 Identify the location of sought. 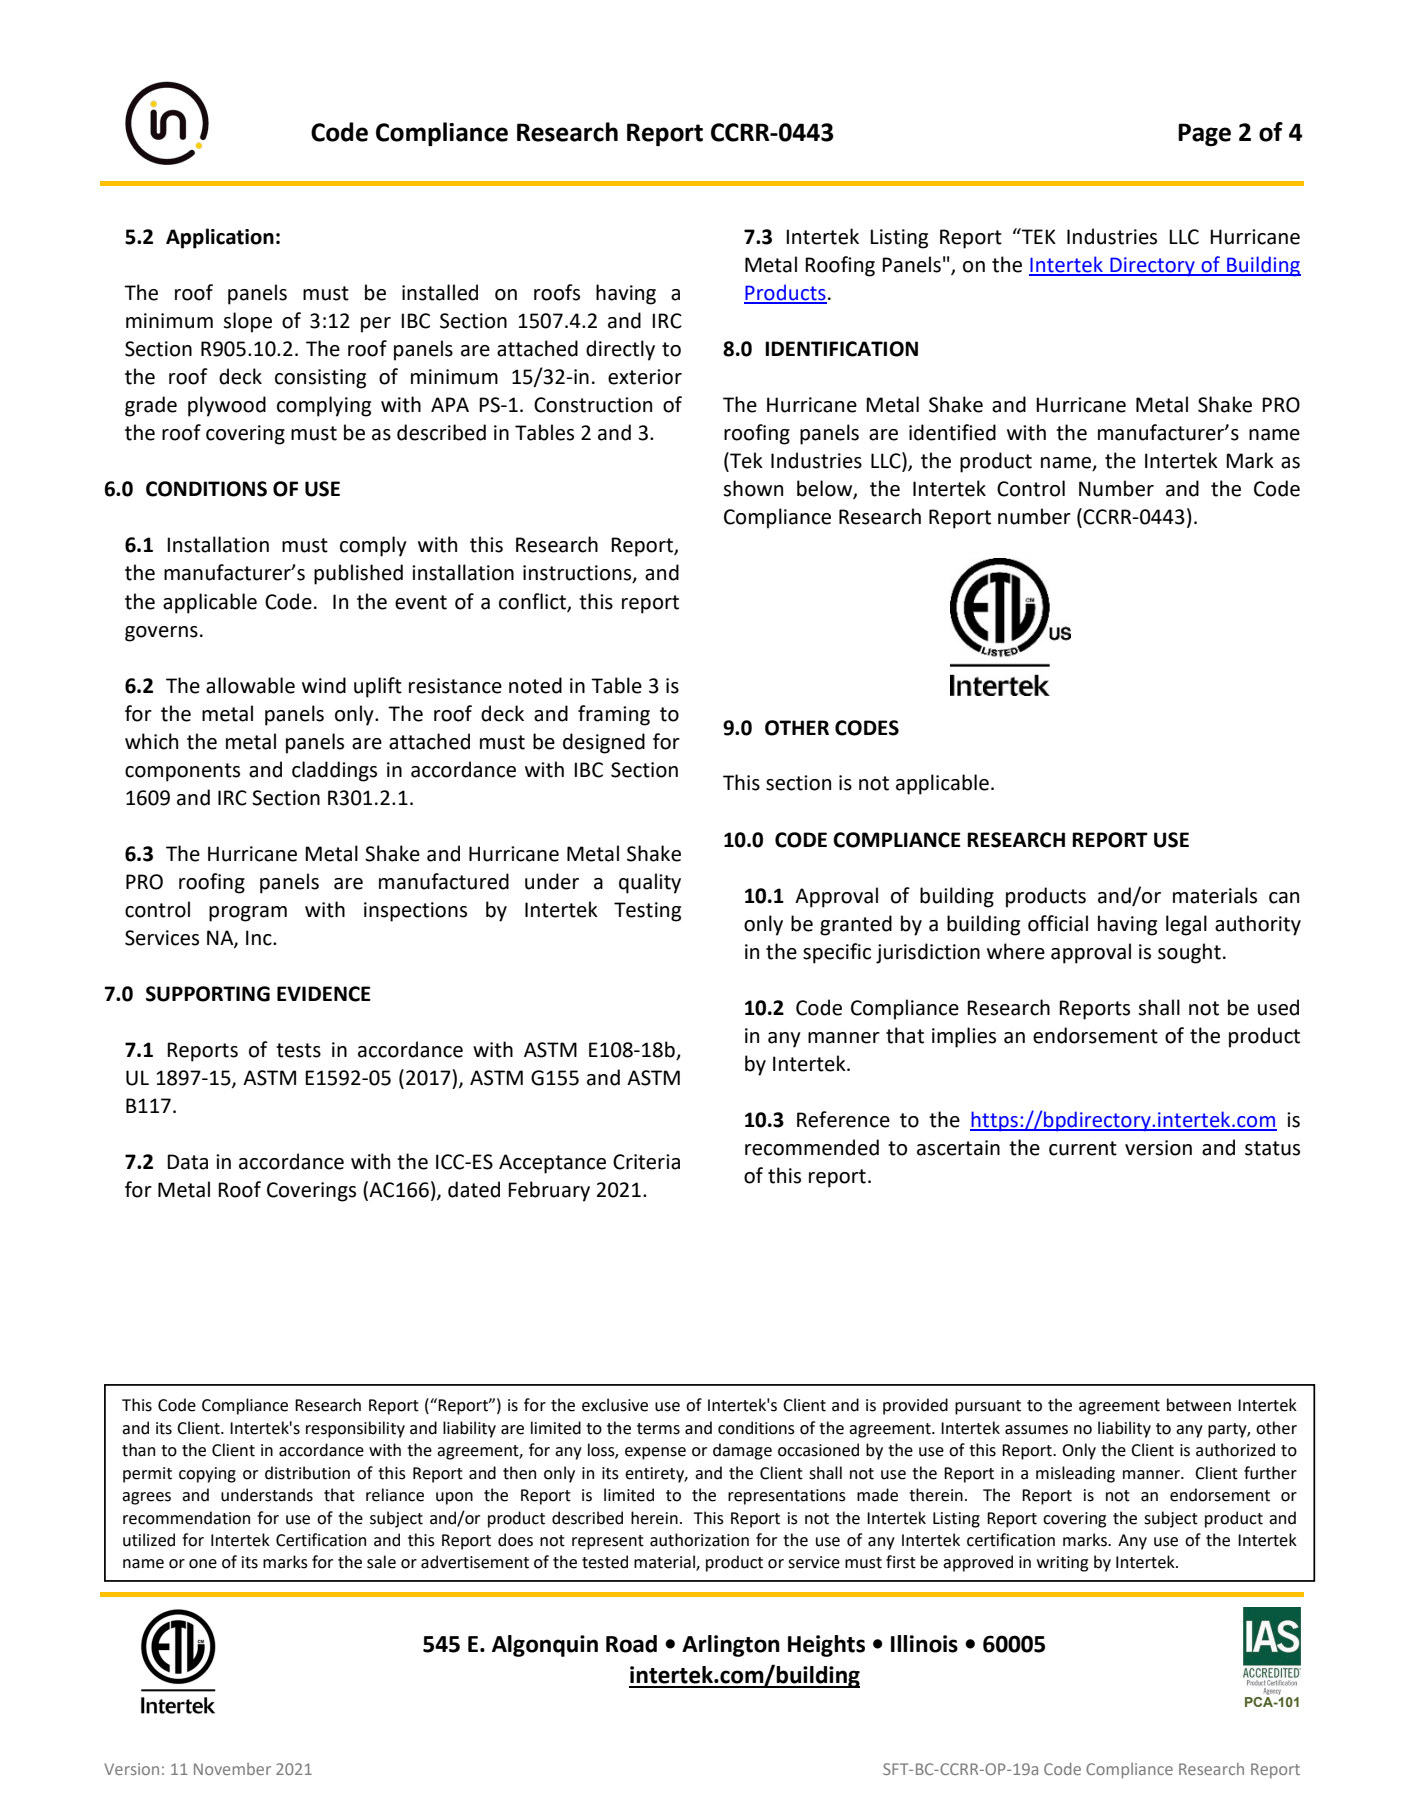
(1189, 953).
